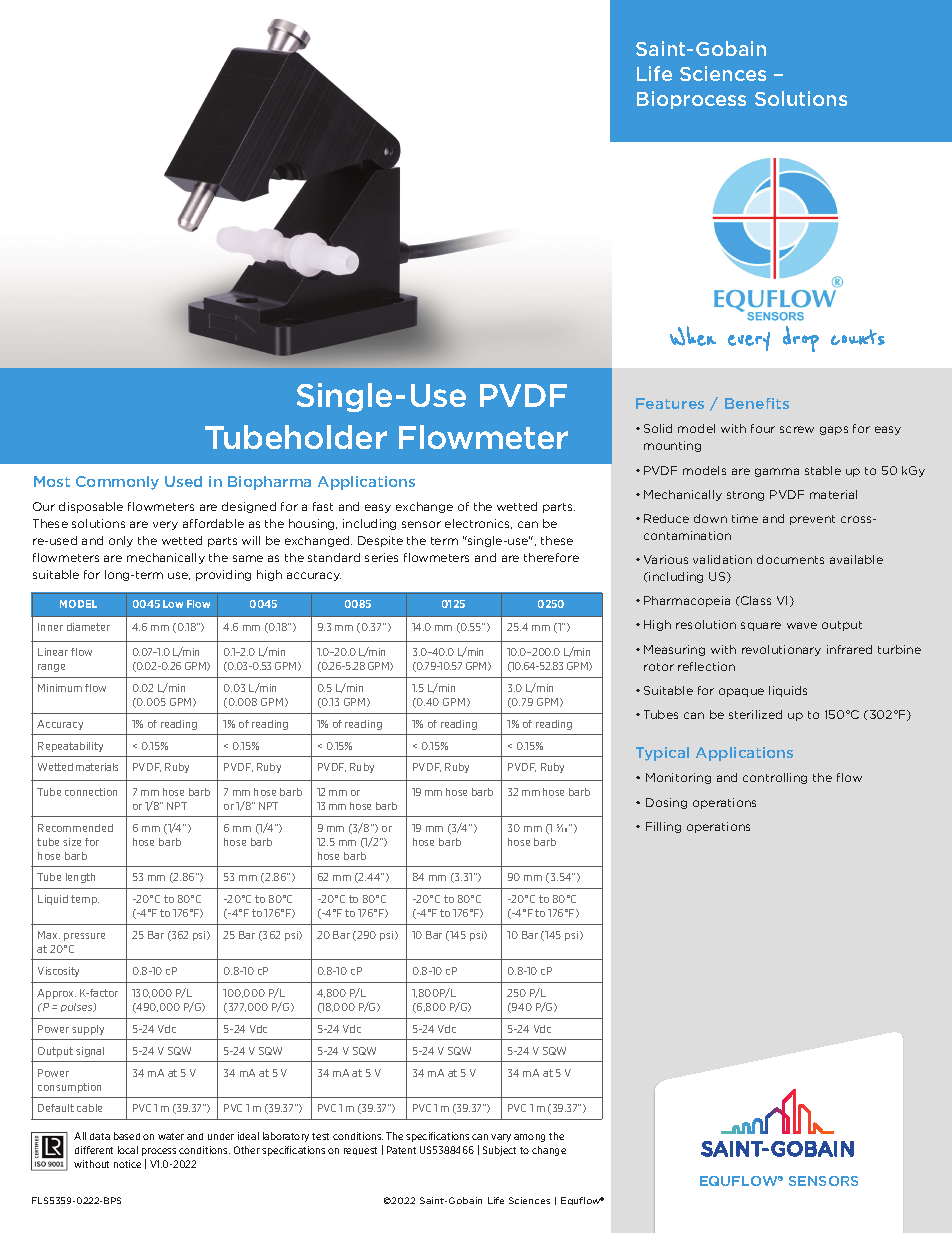 This image has width=952, height=1233. What do you see at coordinates (85, 900) in the image?
I see `temp` at bounding box center [85, 900].
